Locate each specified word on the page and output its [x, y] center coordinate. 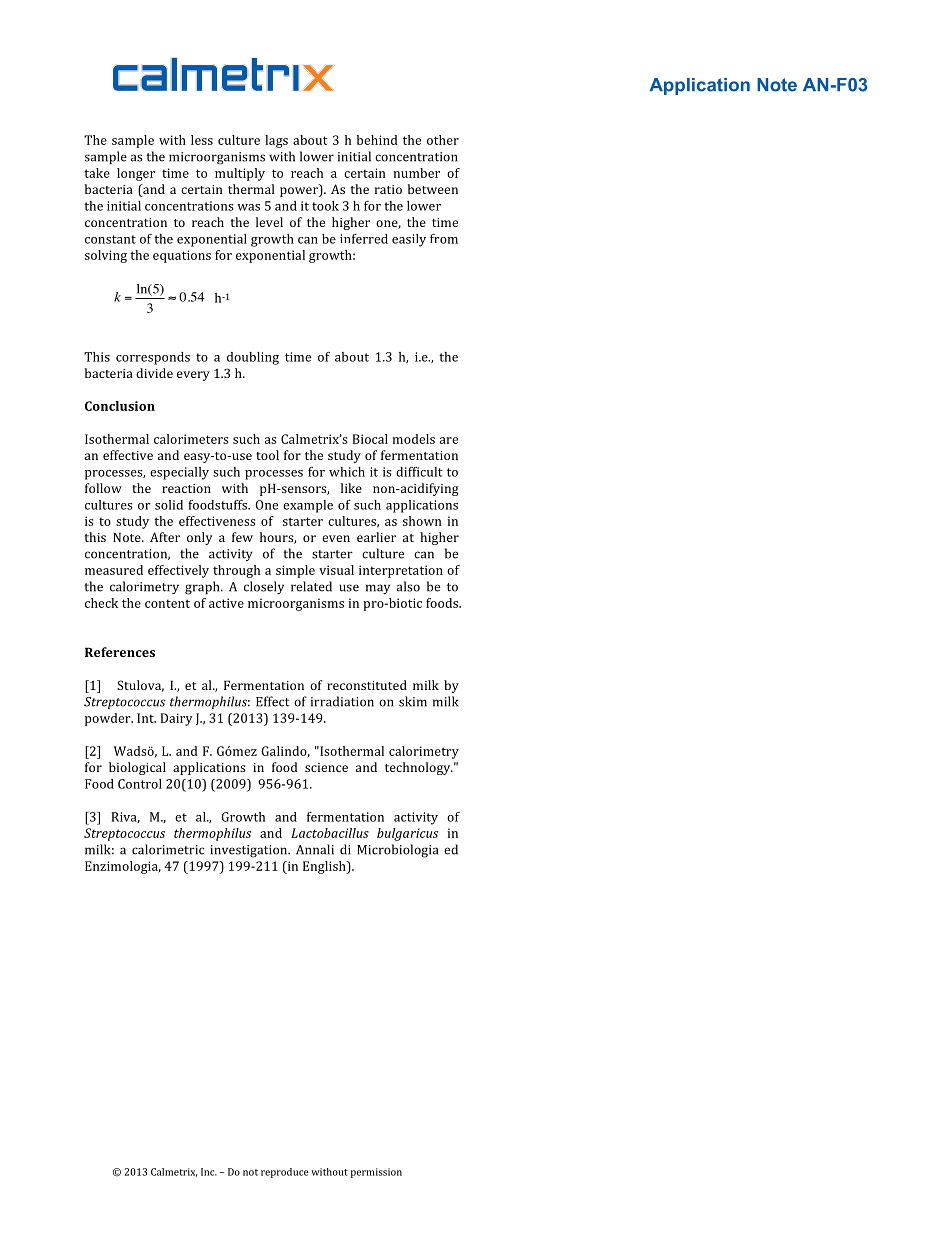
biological [137, 768]
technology [419, 768]
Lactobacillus [330, 833]
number [417, 173]
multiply [240, 174]
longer [136, 174]
